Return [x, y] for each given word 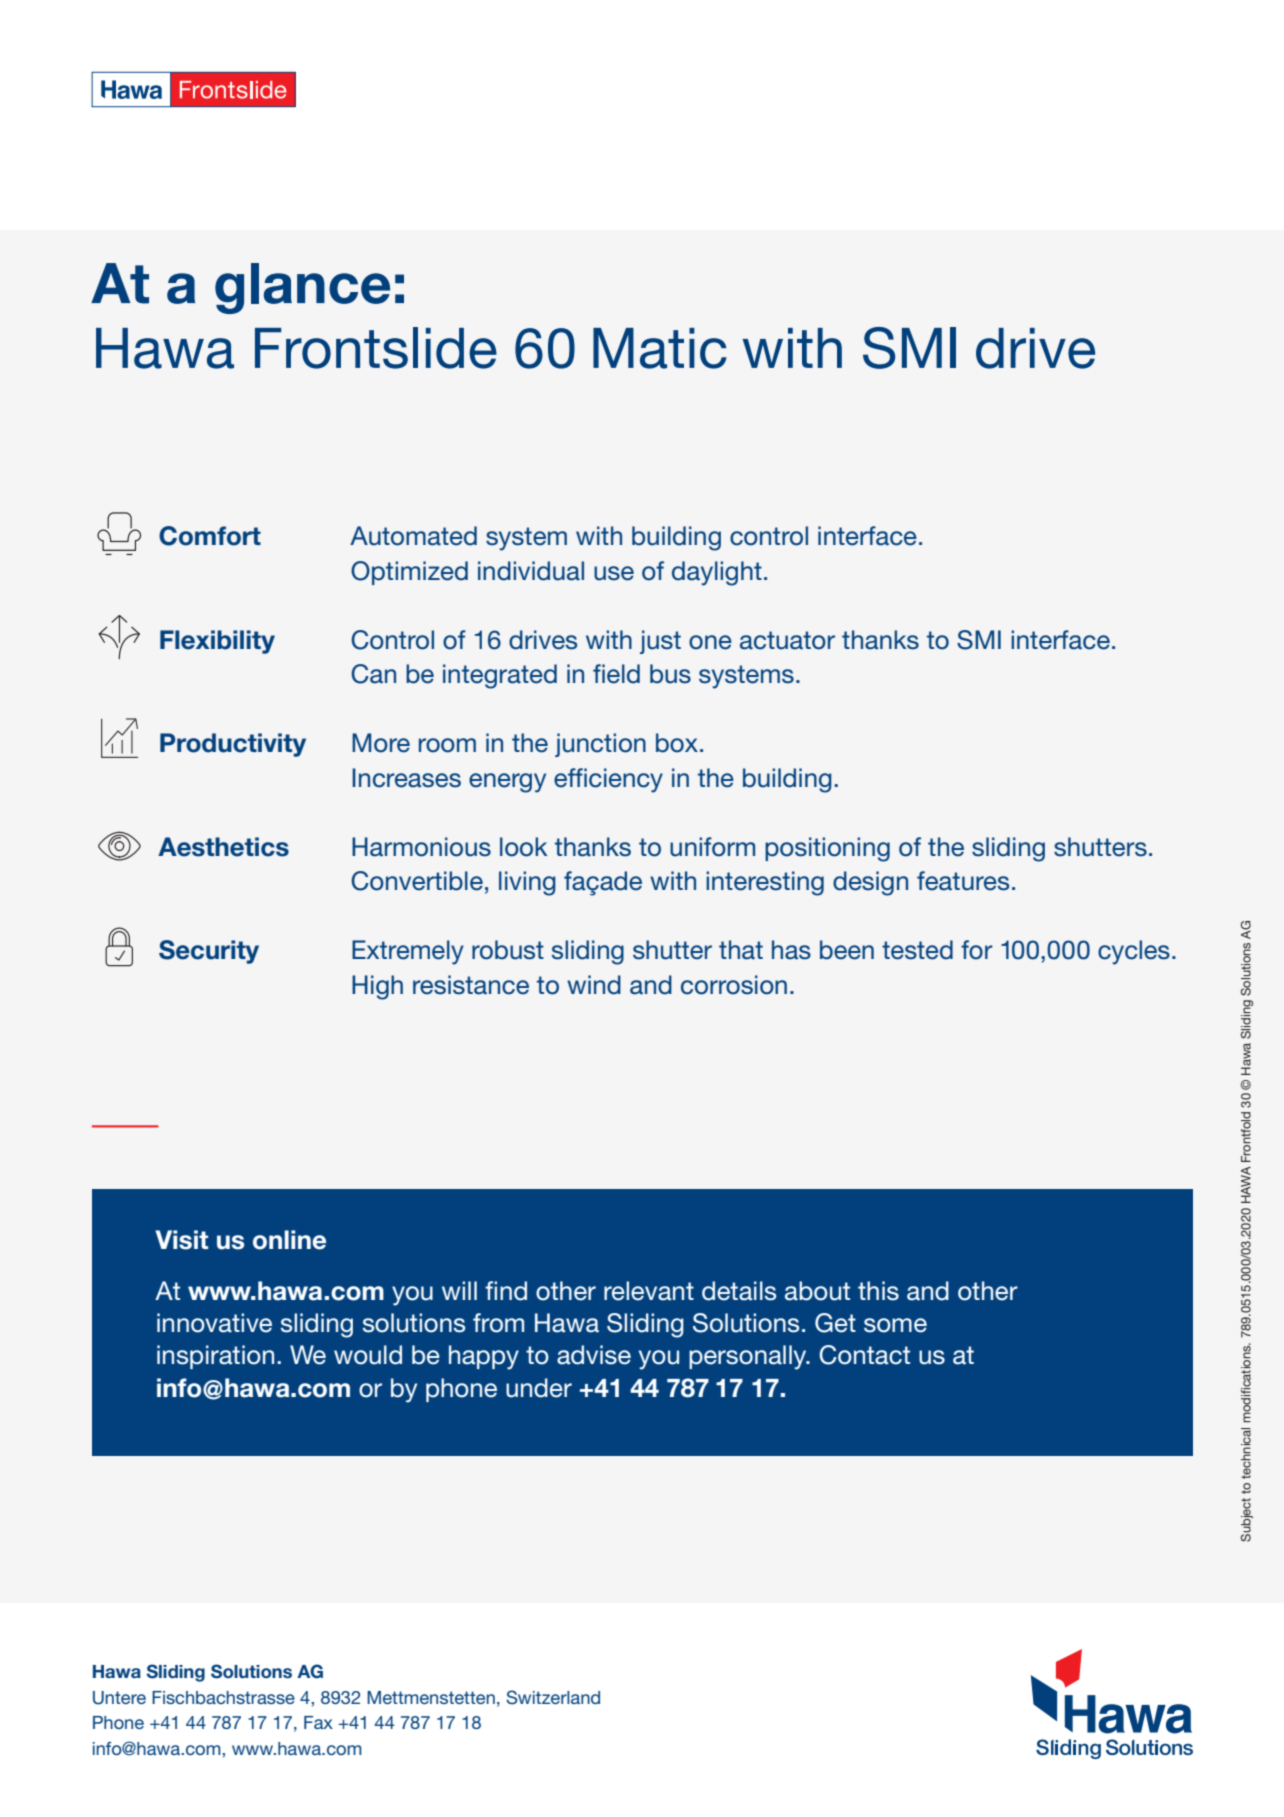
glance [302, 288]
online [289, 1240]
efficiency [608, 780]
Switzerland [553, 1697]
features [963, 881]
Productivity [233, 745]
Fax [318, 1722]
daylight [717, 573]
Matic [660, 348]
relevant [649, 1291]
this [878, 1291]
